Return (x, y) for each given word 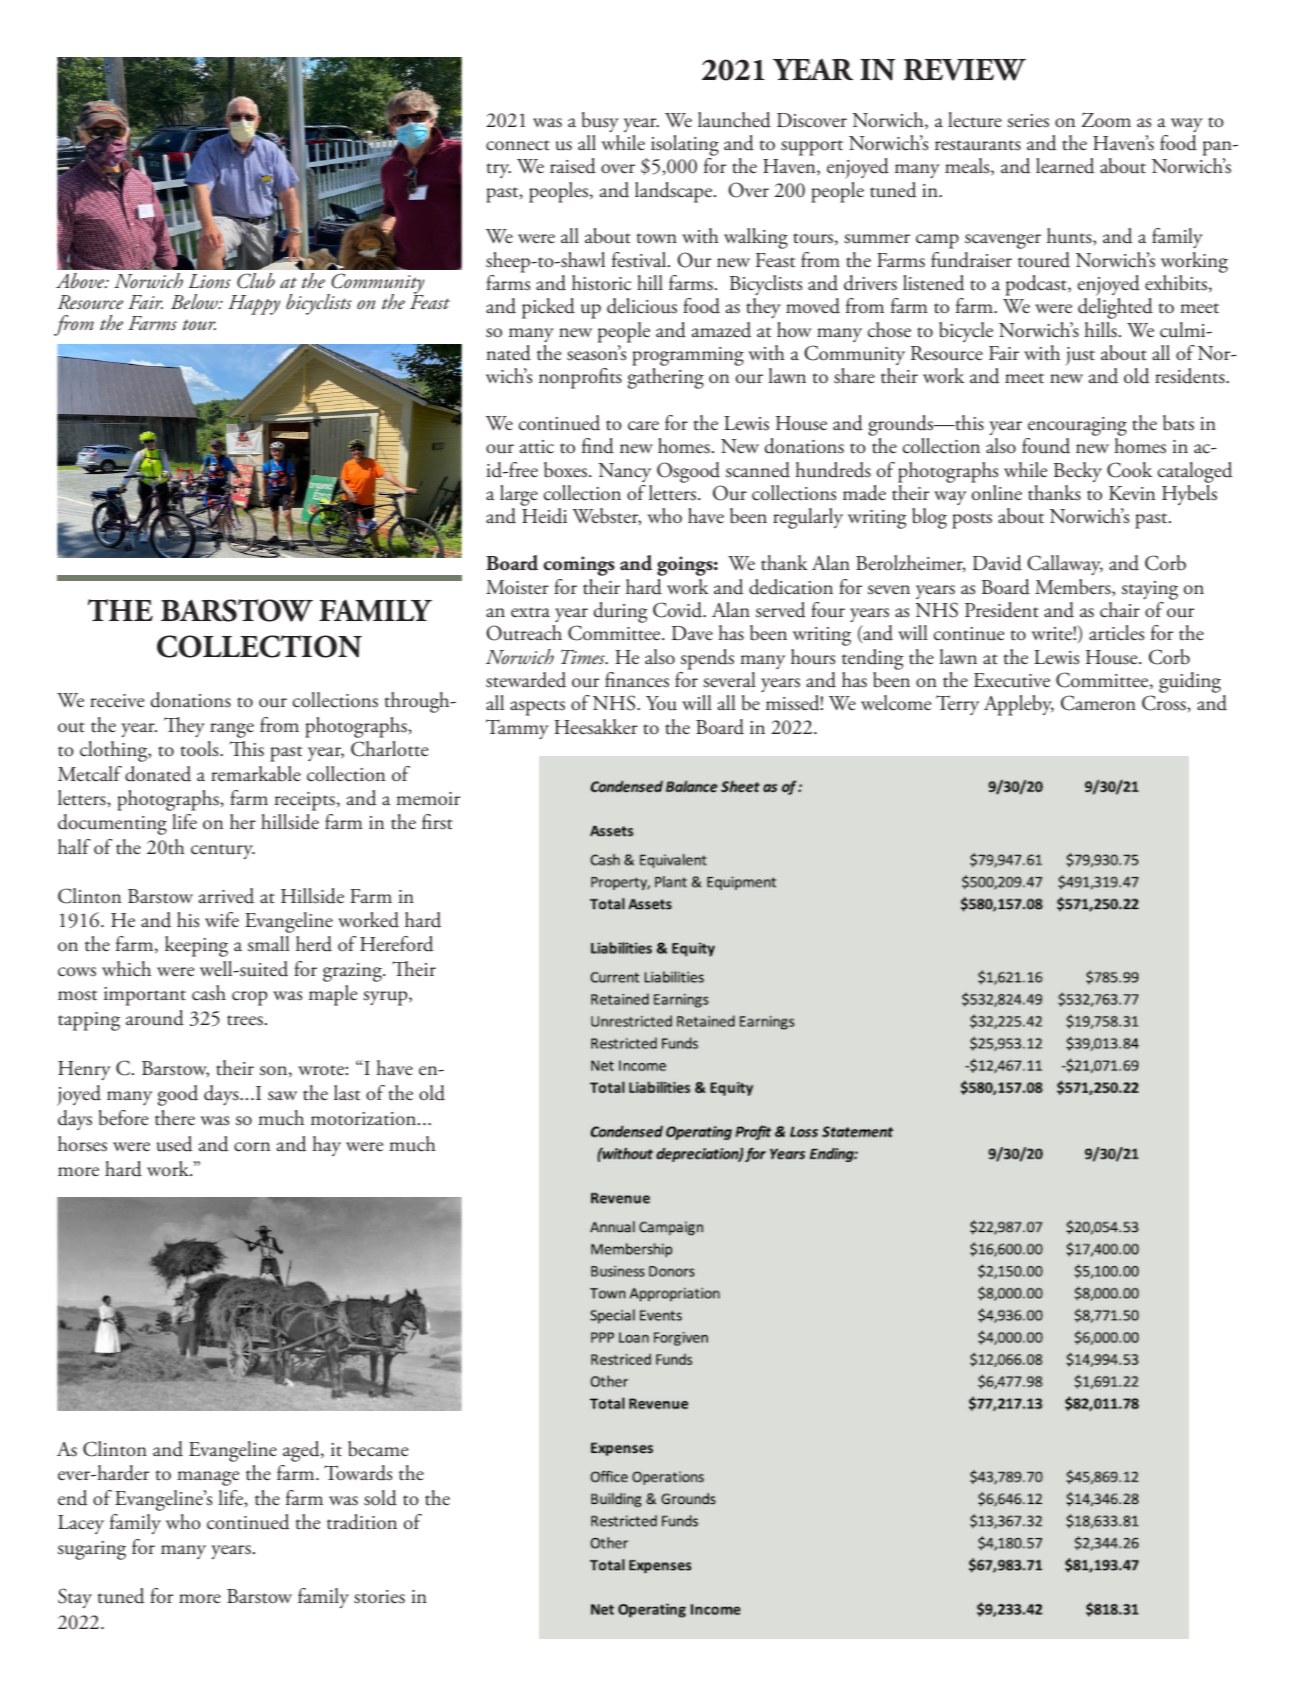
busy (600, 122)
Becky (1078, 472)
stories (379, 1597)
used (175, 1144)
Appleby (1019, 705)
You (661, 703)
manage (208, 1478)
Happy (254, 305)
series (1028, 121)
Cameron (1098, 703)
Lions (209, 281)
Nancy (624, 472)
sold (380, 1498)
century (223, 851)
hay (326, 1146)
